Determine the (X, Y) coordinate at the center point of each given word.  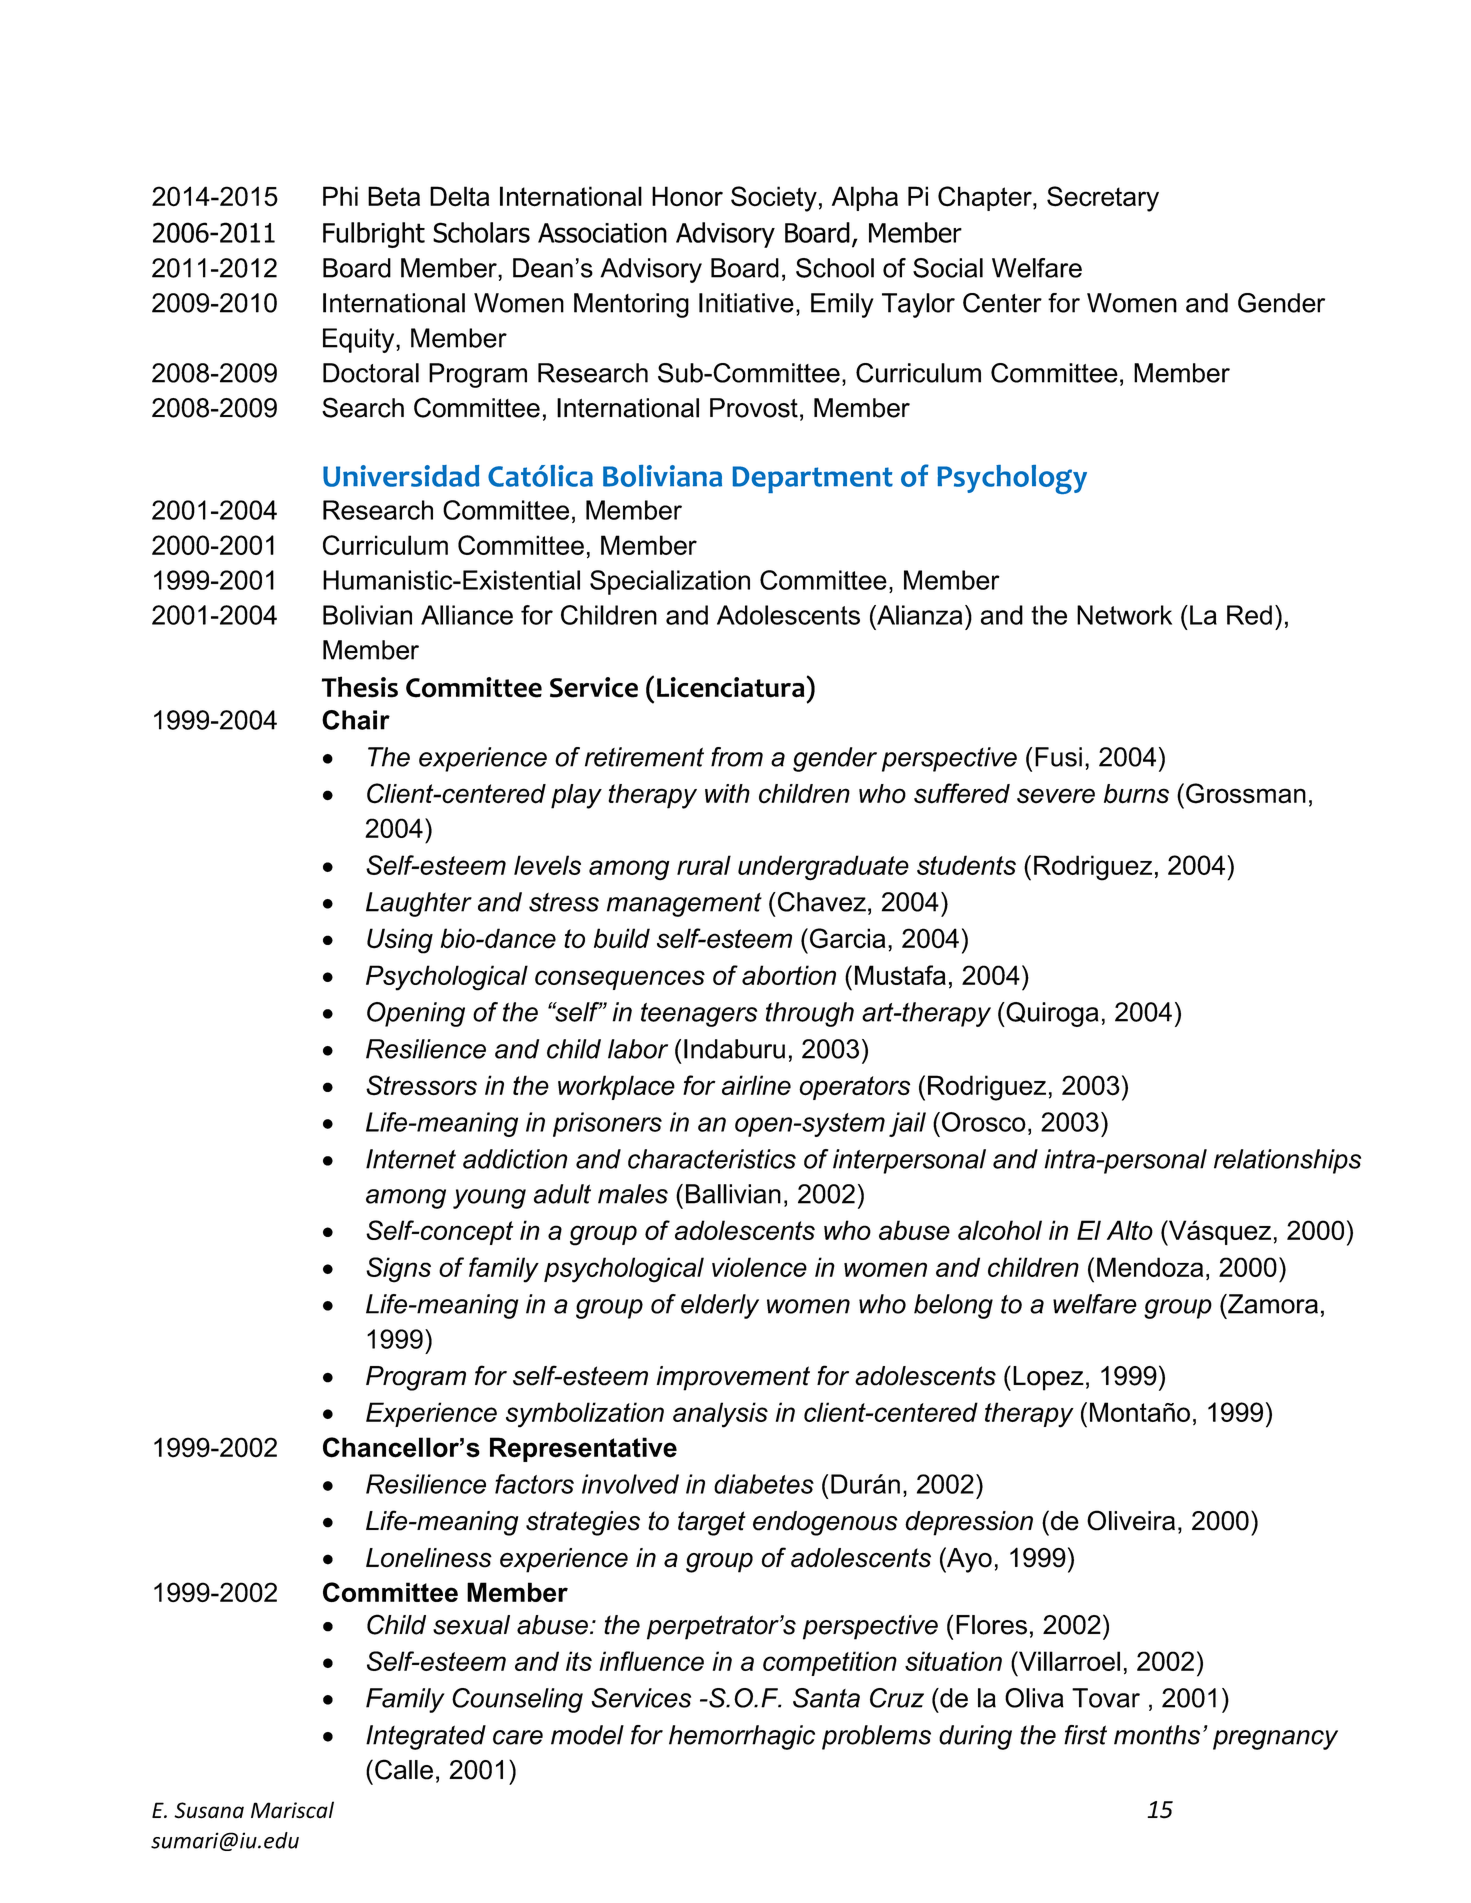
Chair (356, 720)
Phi (340, 196)
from (737, 757)
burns (1136, 794)
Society (774, 199)
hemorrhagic (742, 1737)
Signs (398, 1270)
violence (759, 1267)
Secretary (1103, 199)
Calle (404, 1769)
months (1157, 1735)
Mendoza (1150, 1267)
